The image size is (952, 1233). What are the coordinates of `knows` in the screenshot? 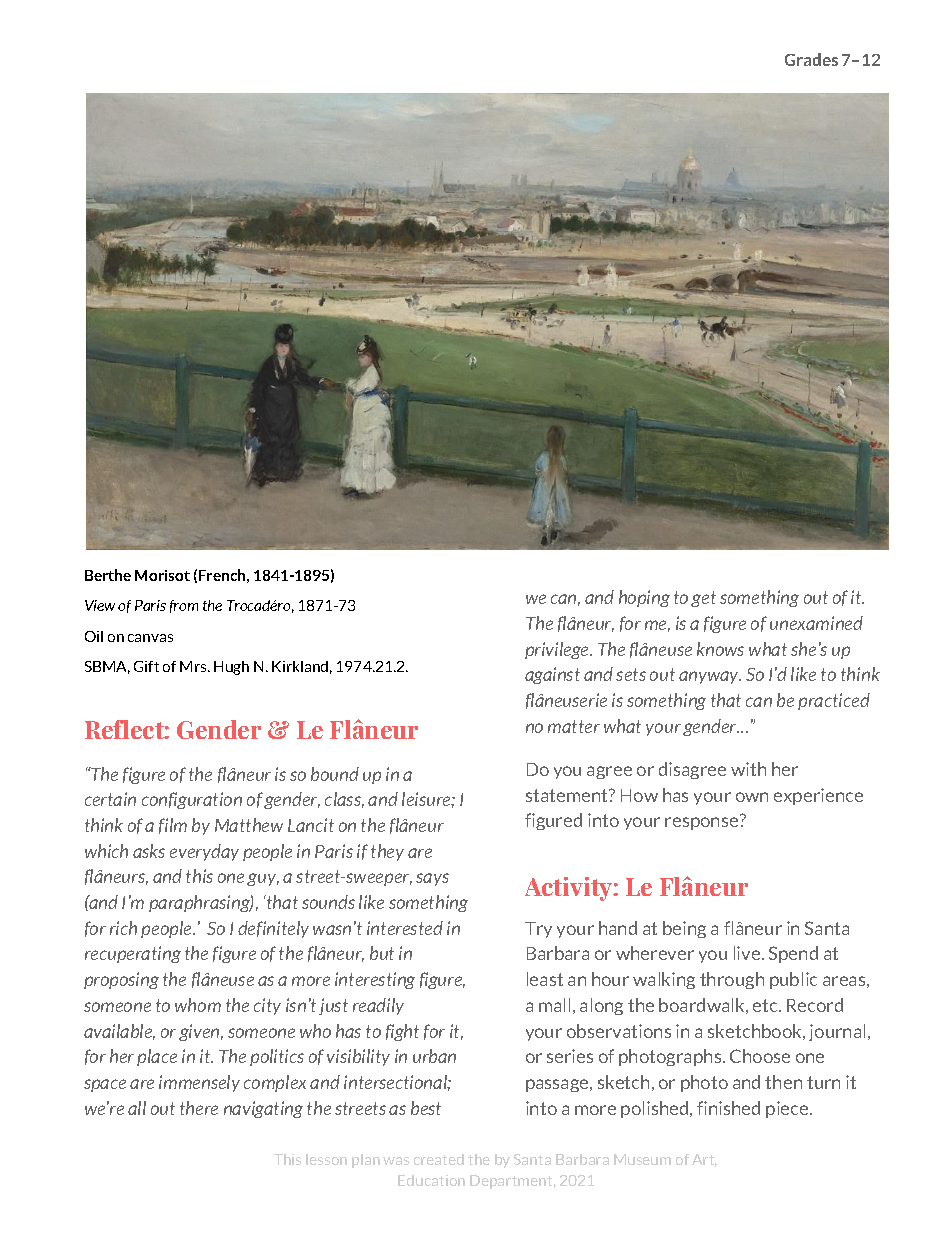 It's located at (720, 649).
